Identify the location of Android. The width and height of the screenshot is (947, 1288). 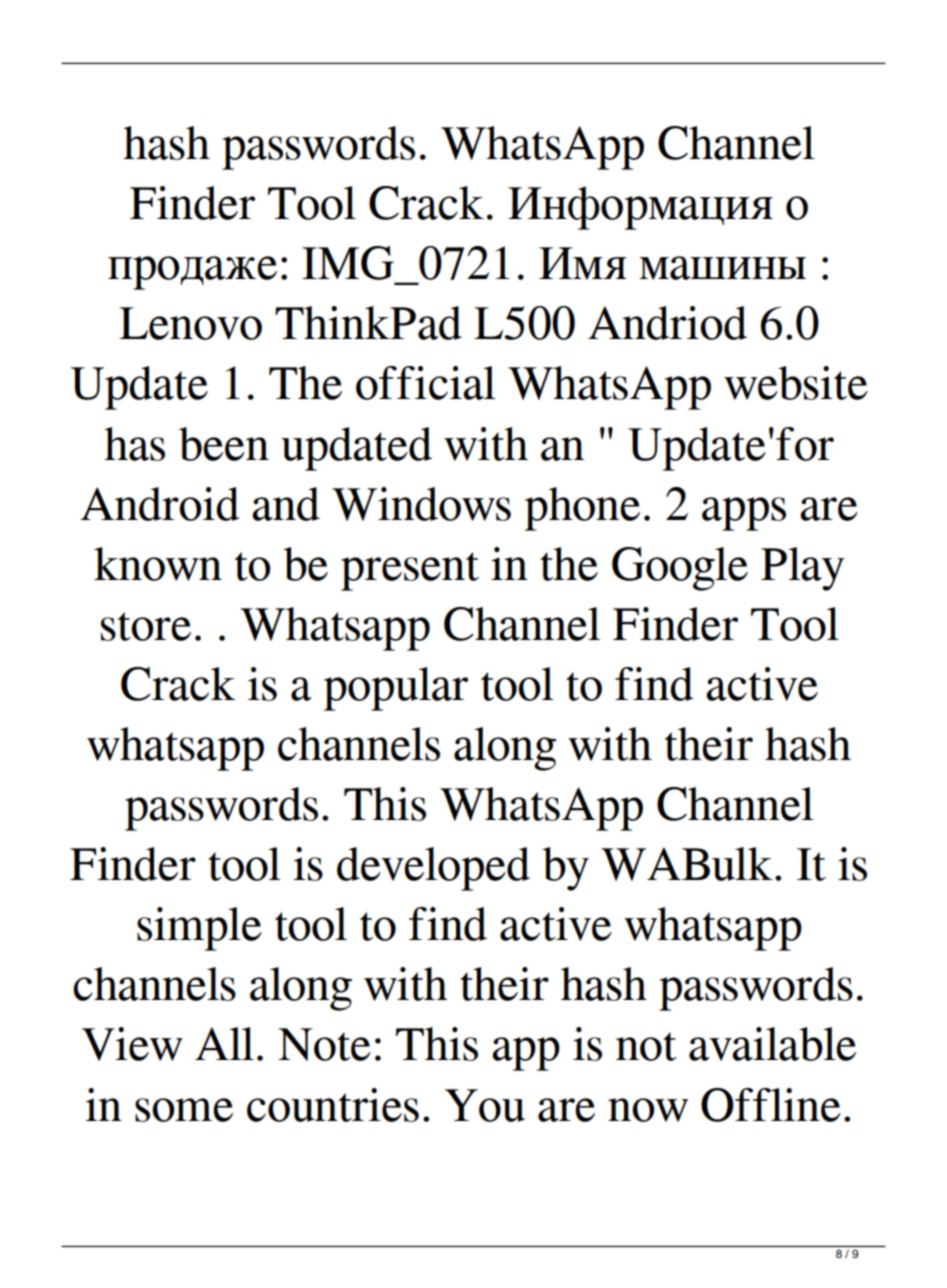
(159, 504).
